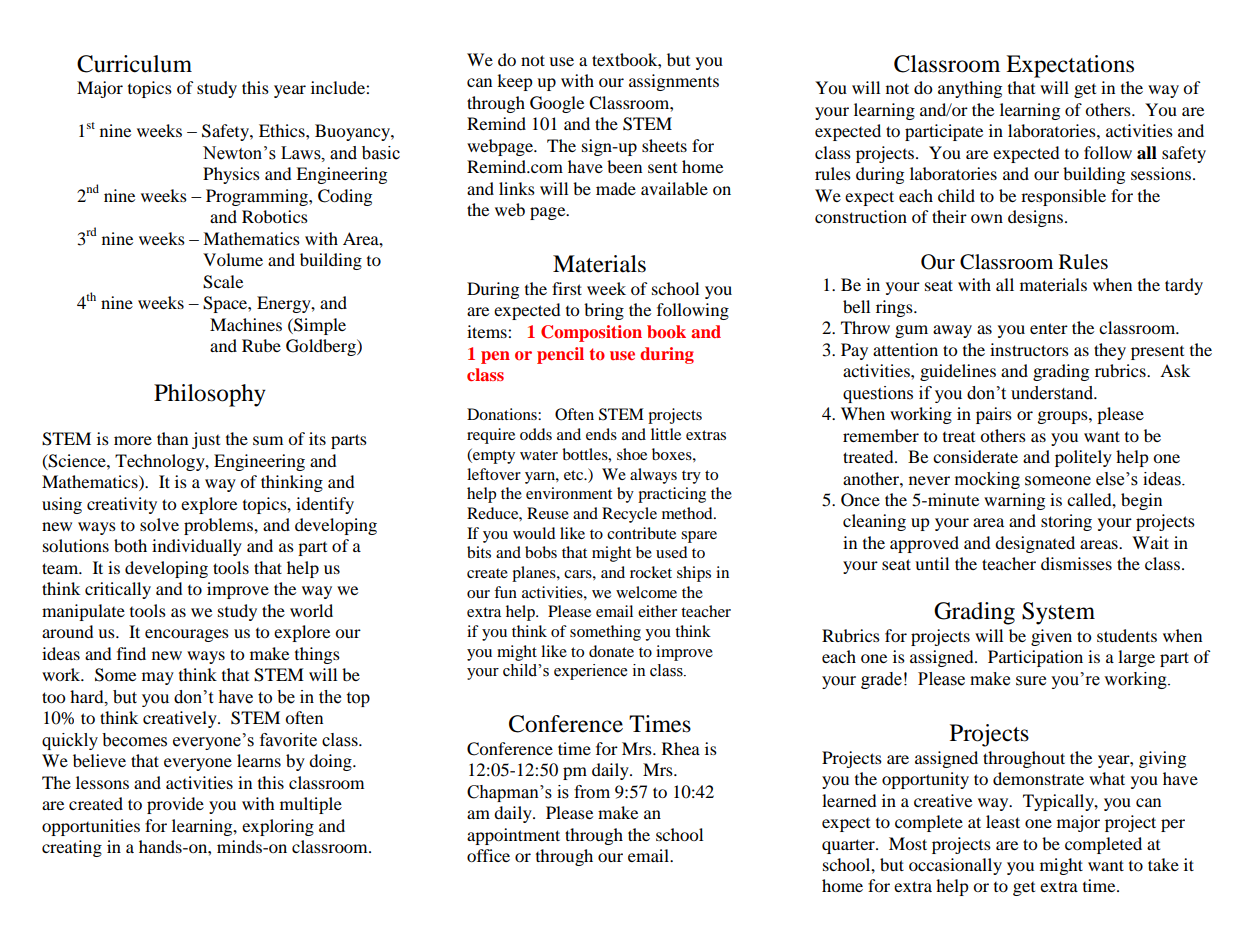 The width and height of the page is (1233, 952). Describe the element at coordinates (970, 89) in the page. I see `anything` at that location.
